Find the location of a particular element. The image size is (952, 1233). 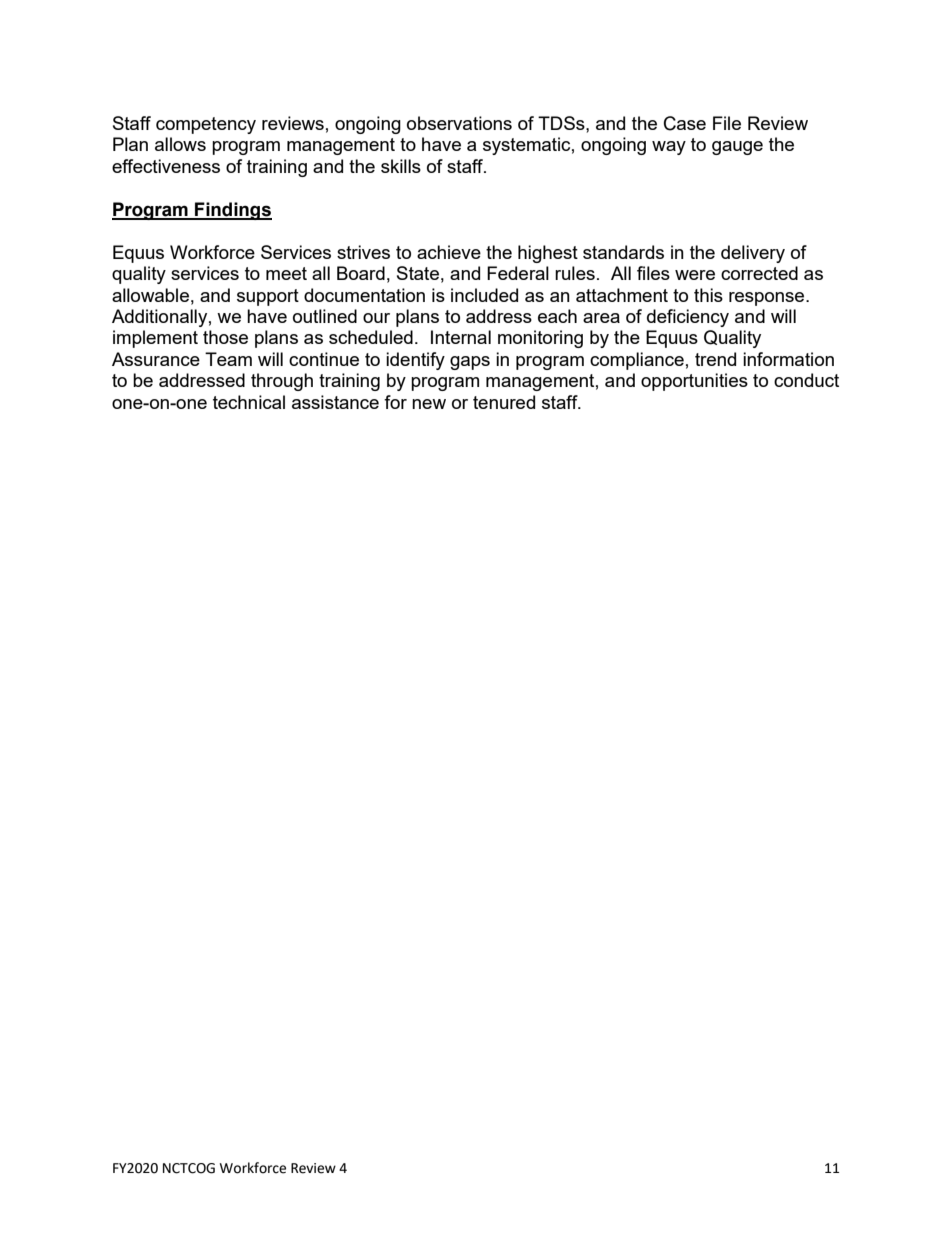

skills is located at coordinates (401, 166).
